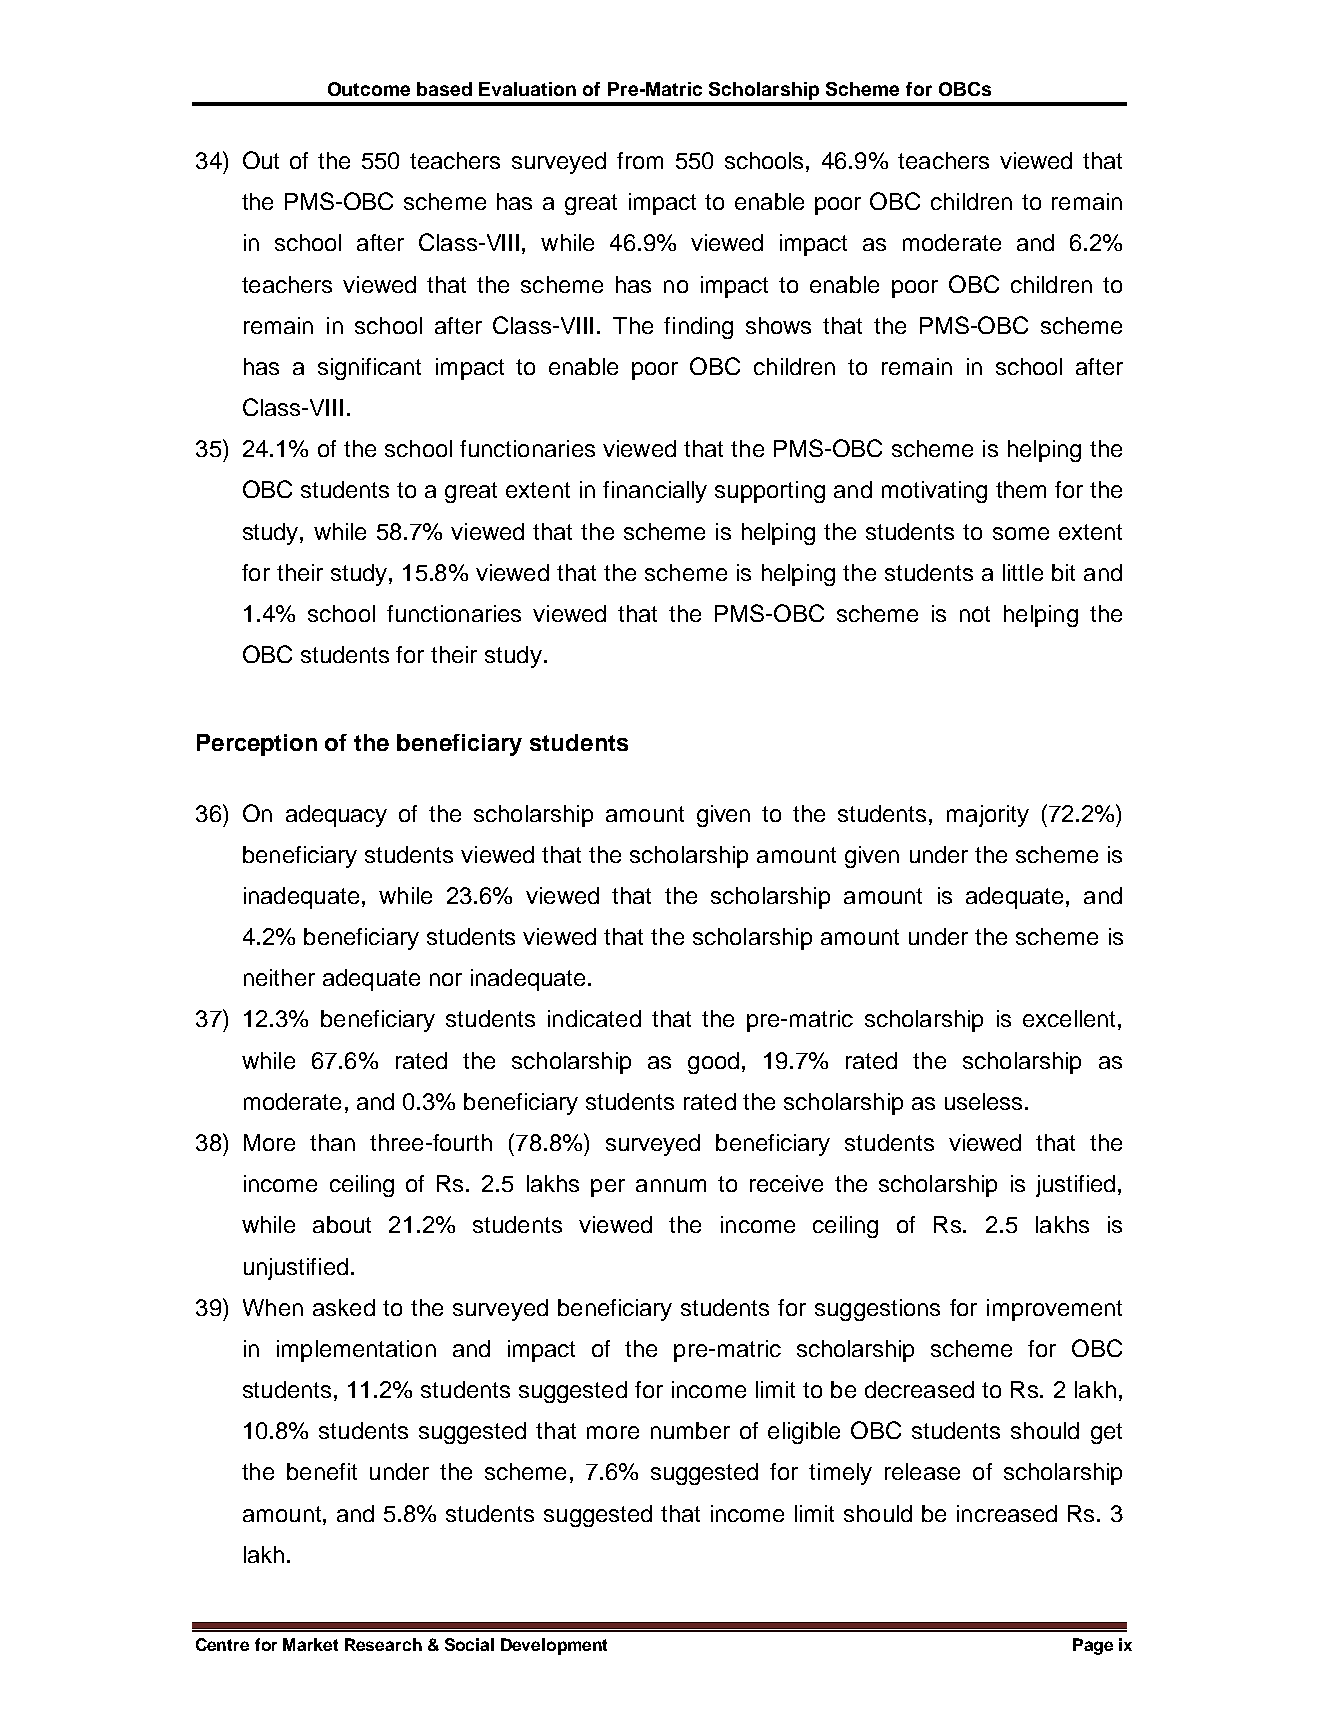 Image resolution: width=1328 pixels, height=1719 pixels. Describe the element at coordinates (671, 1185) in the screenshot. I see `annum` at that location.
